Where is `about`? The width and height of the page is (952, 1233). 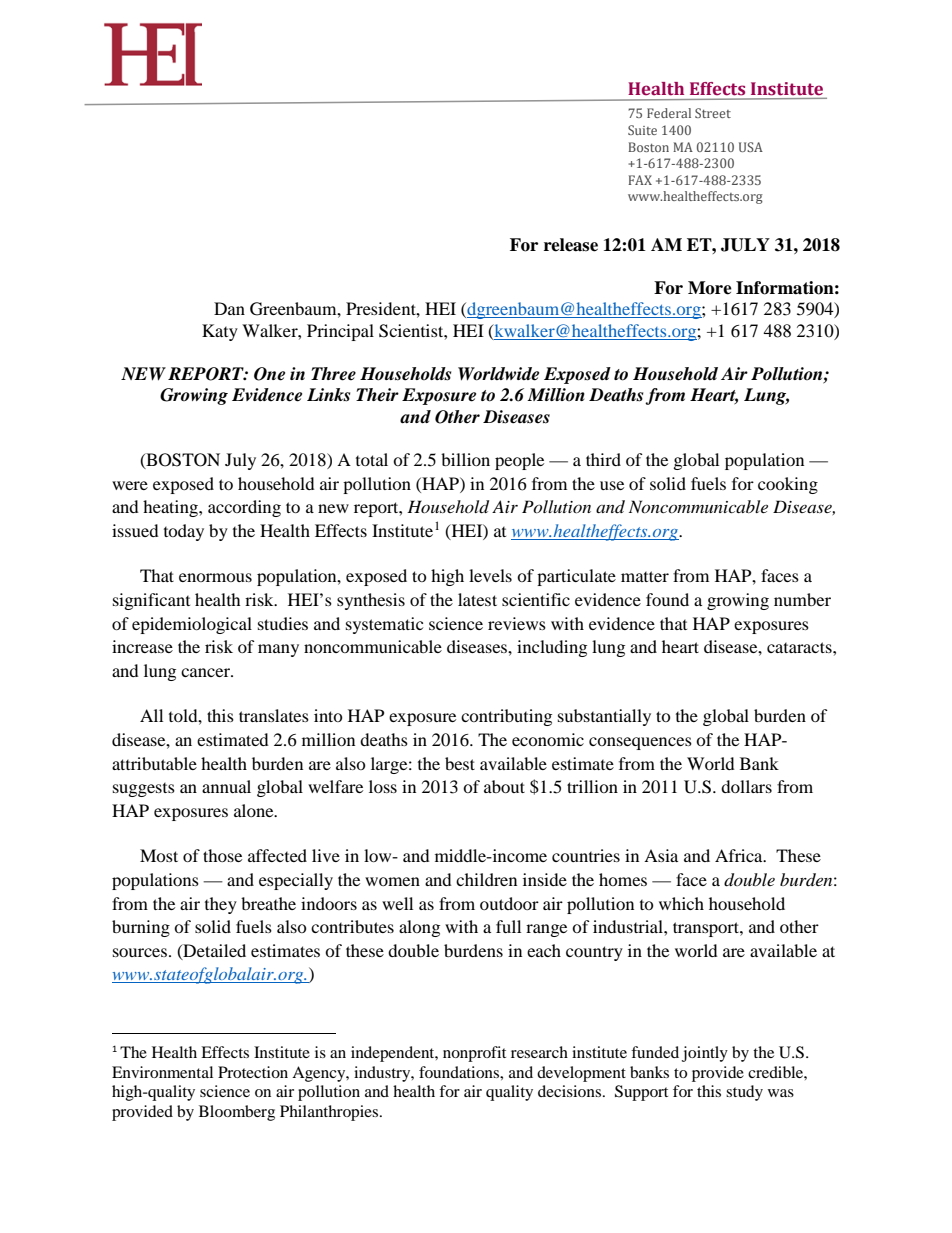 about is located at coordinates (504, 786).
